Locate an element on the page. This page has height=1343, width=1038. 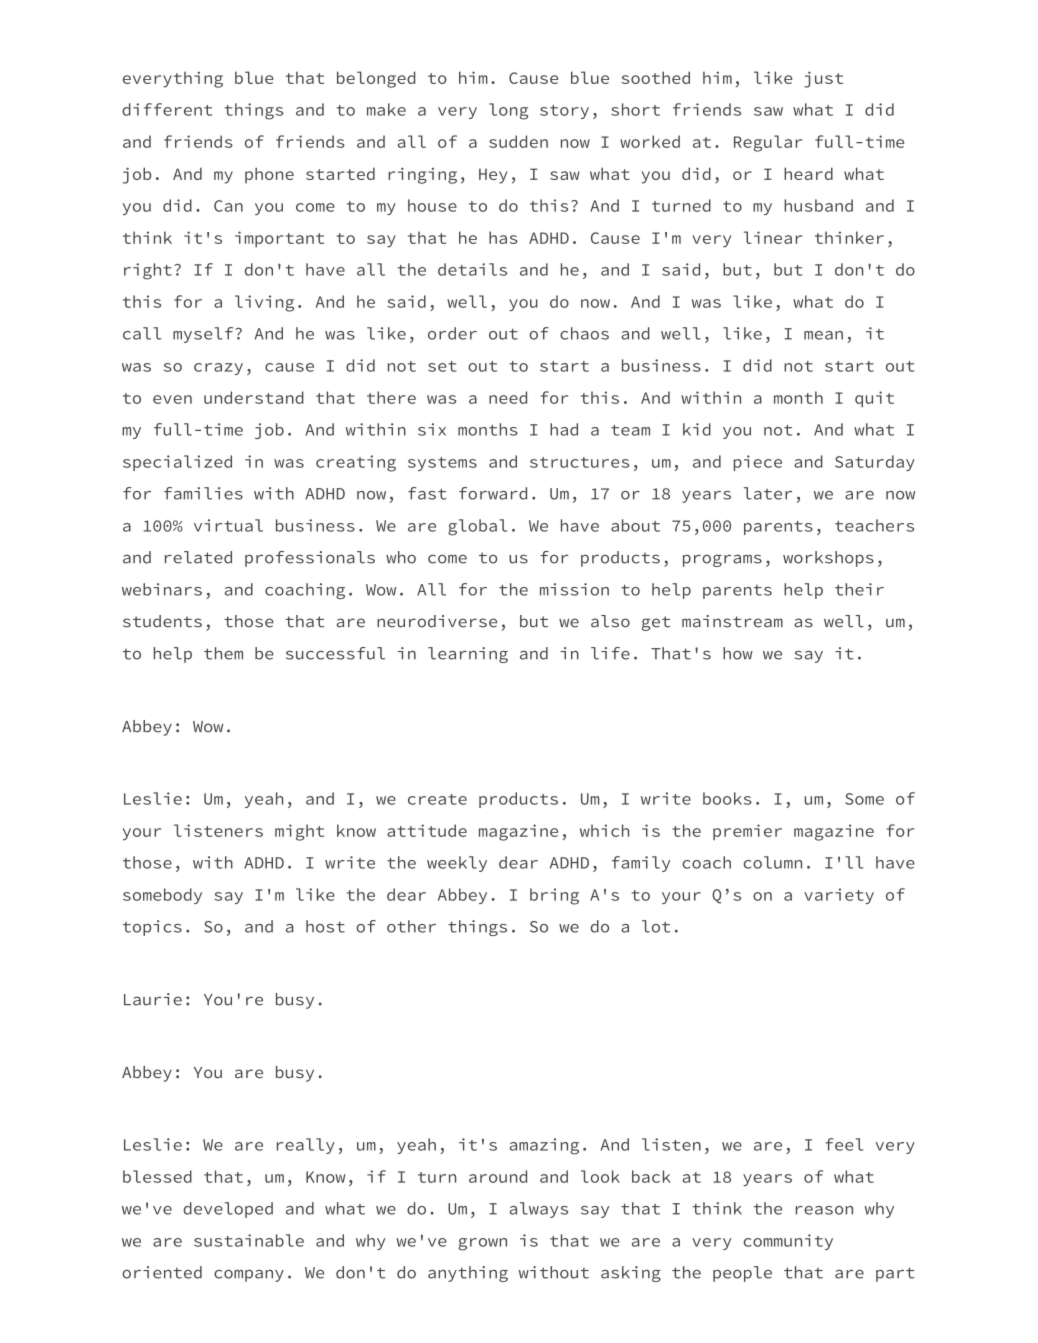
sustainable is located at coordinates (249, 1240).
